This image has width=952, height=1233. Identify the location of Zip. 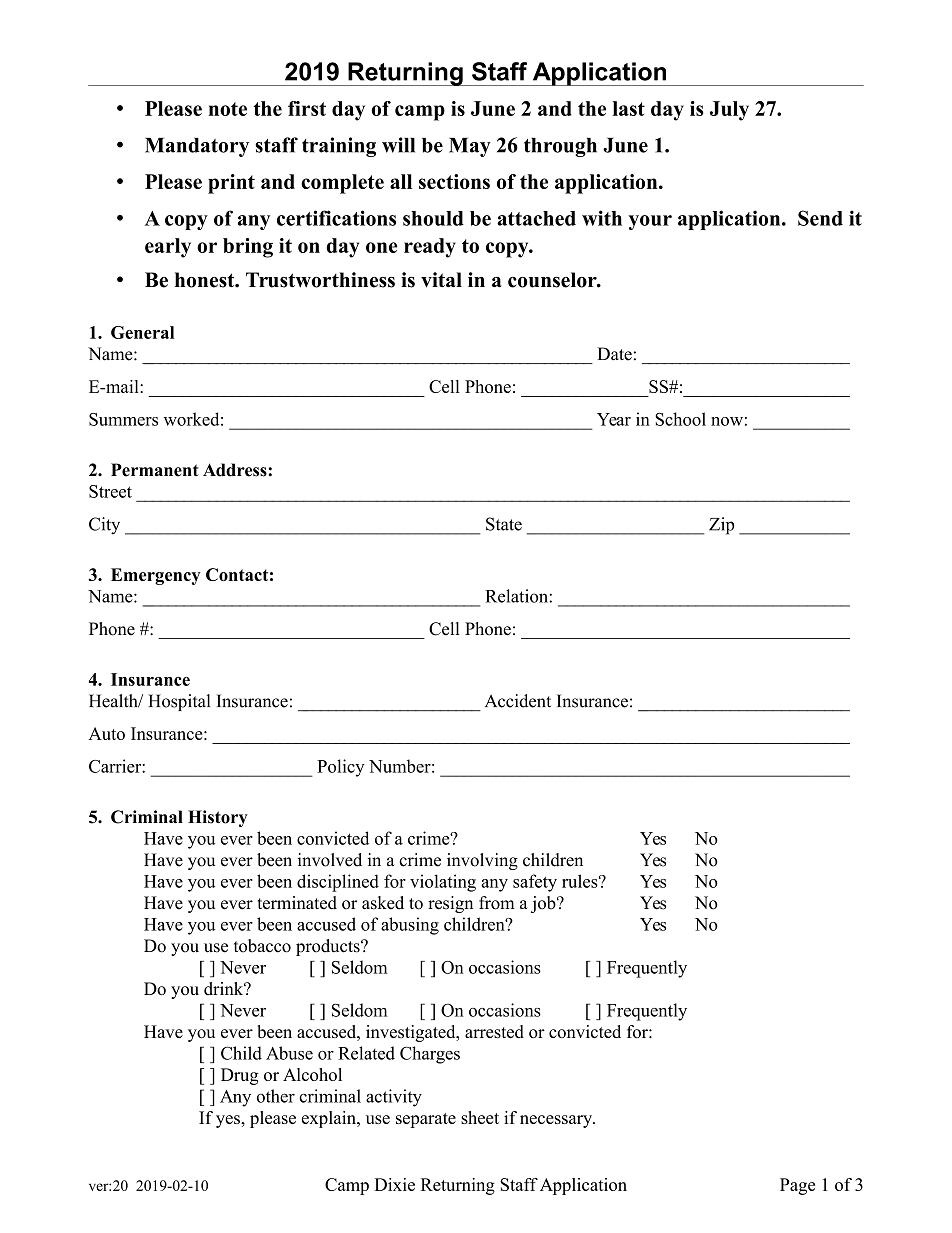
(721, 526).
